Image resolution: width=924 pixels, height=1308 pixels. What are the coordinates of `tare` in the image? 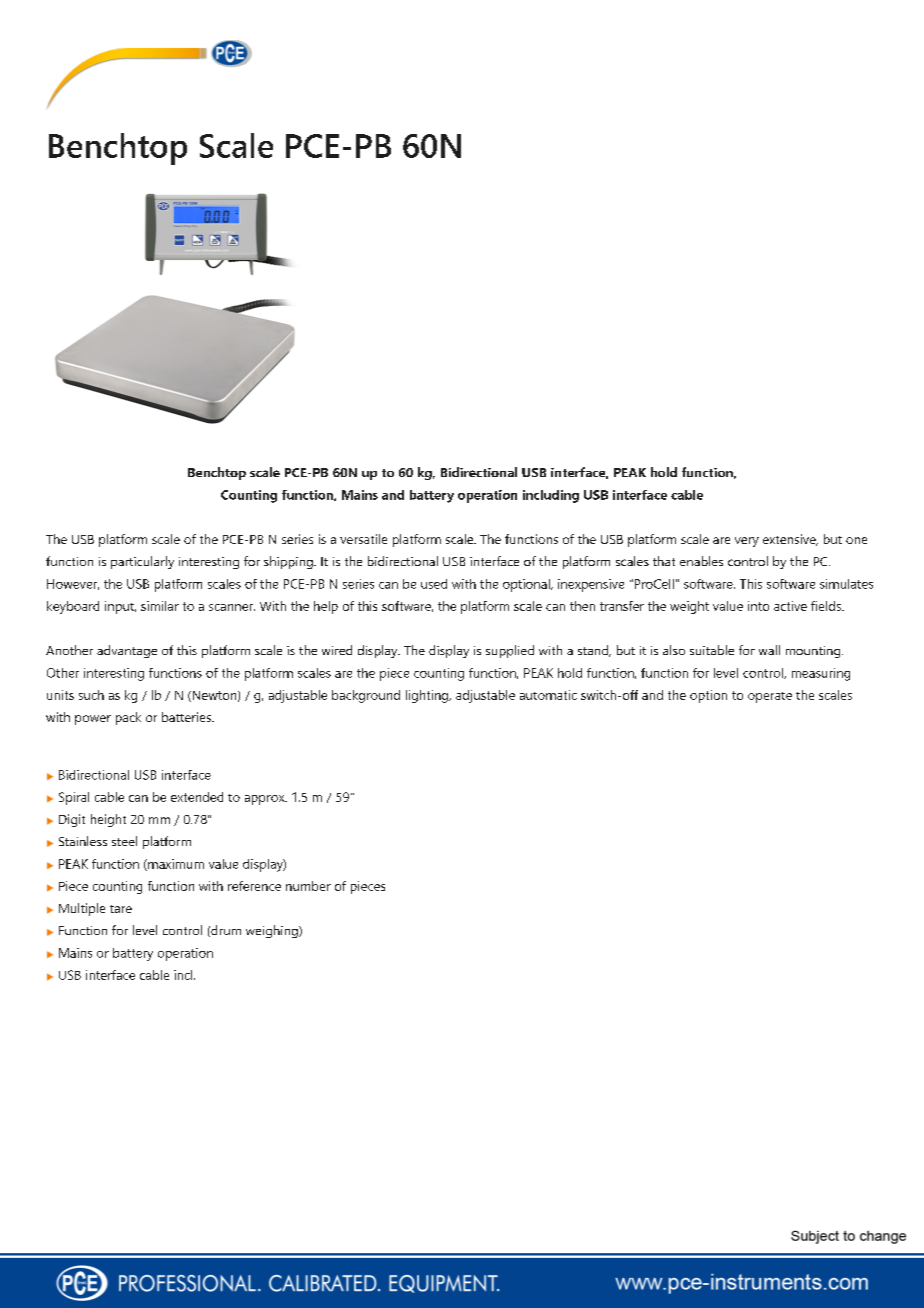 It's located at (121, 909).
